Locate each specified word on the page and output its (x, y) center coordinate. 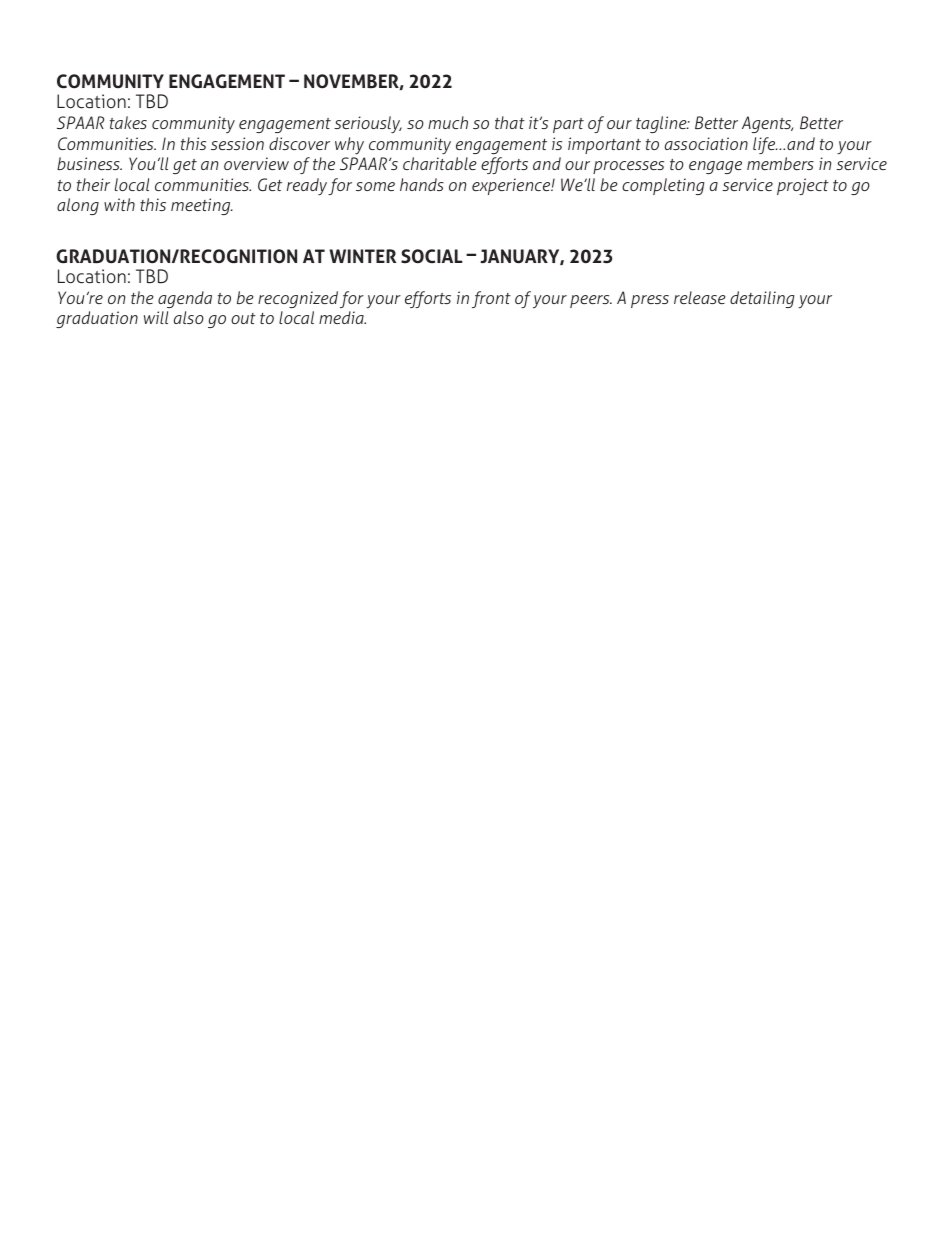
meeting (202, 206)
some (375, 186)
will (156, 317)
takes (128, 122)
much (448, 122)
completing (663, 186)
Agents (767, 124)
